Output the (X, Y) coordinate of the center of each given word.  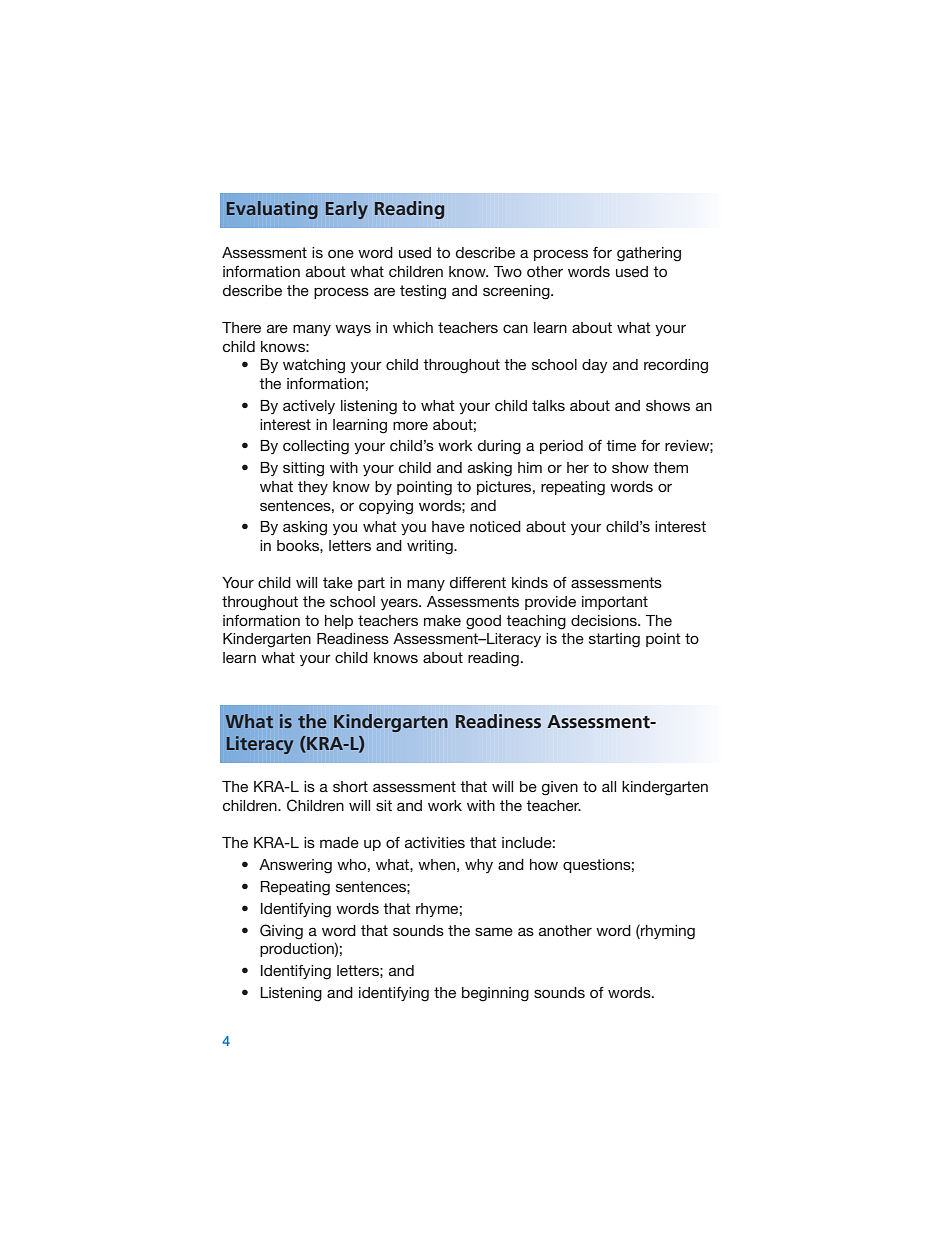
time (621, 445)
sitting (303, 469)
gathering (649, 254)
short (350, 786)
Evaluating (272, 210)
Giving (281, 932)
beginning (495, 994)
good (483, 622)
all (609, 786)
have (448, 526)
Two (508, 271)
